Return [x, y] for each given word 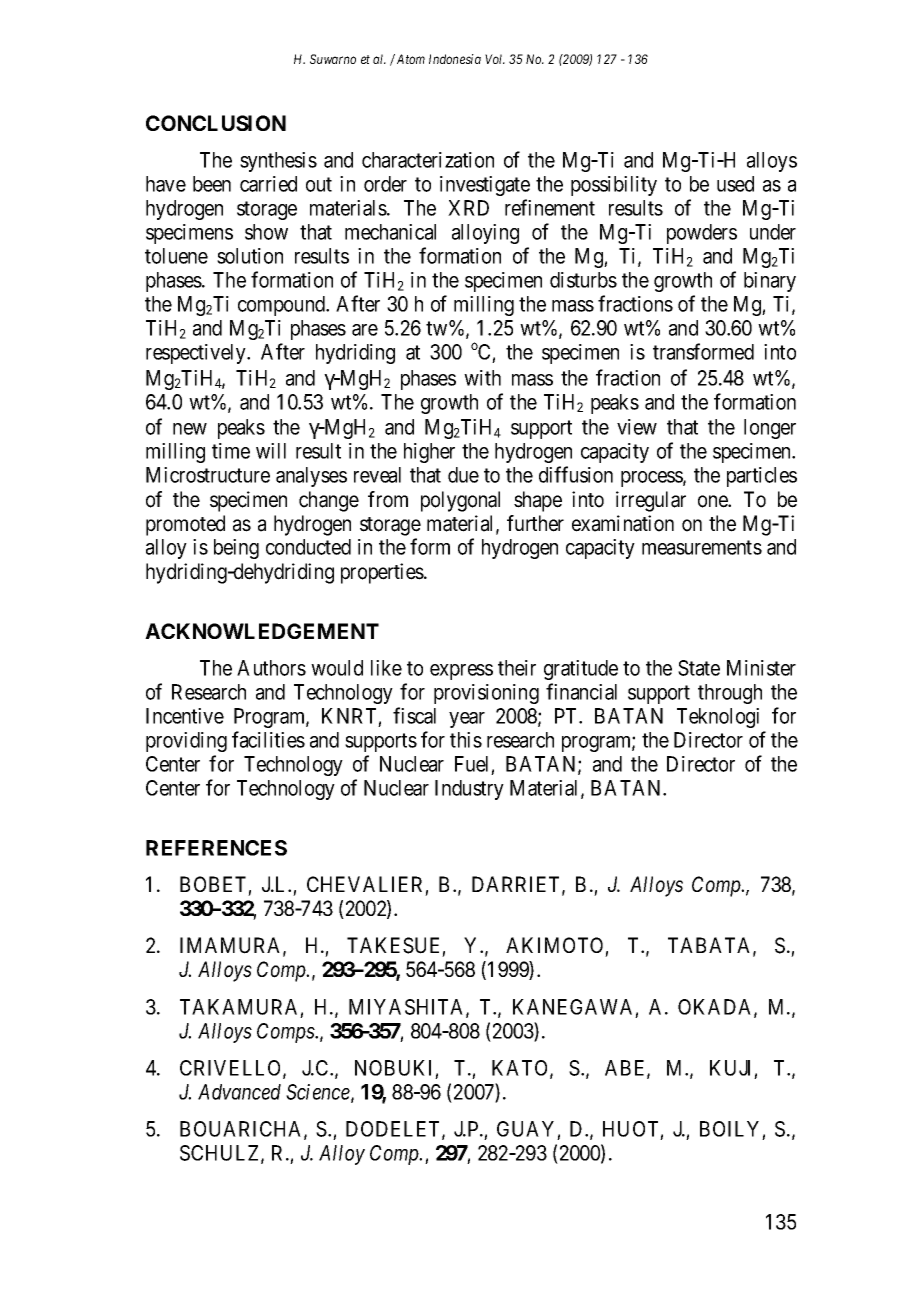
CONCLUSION [216, 123]
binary [770, 282]
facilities [268, 739]
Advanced [239, 1092]
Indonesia [455, 59]
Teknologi [718, 718]
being [236, 549]
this [466, 740]
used [735, 184]
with [482, 378]
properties [383, 573]
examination [623, 523]
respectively [197, 354]
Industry [469, 790]
